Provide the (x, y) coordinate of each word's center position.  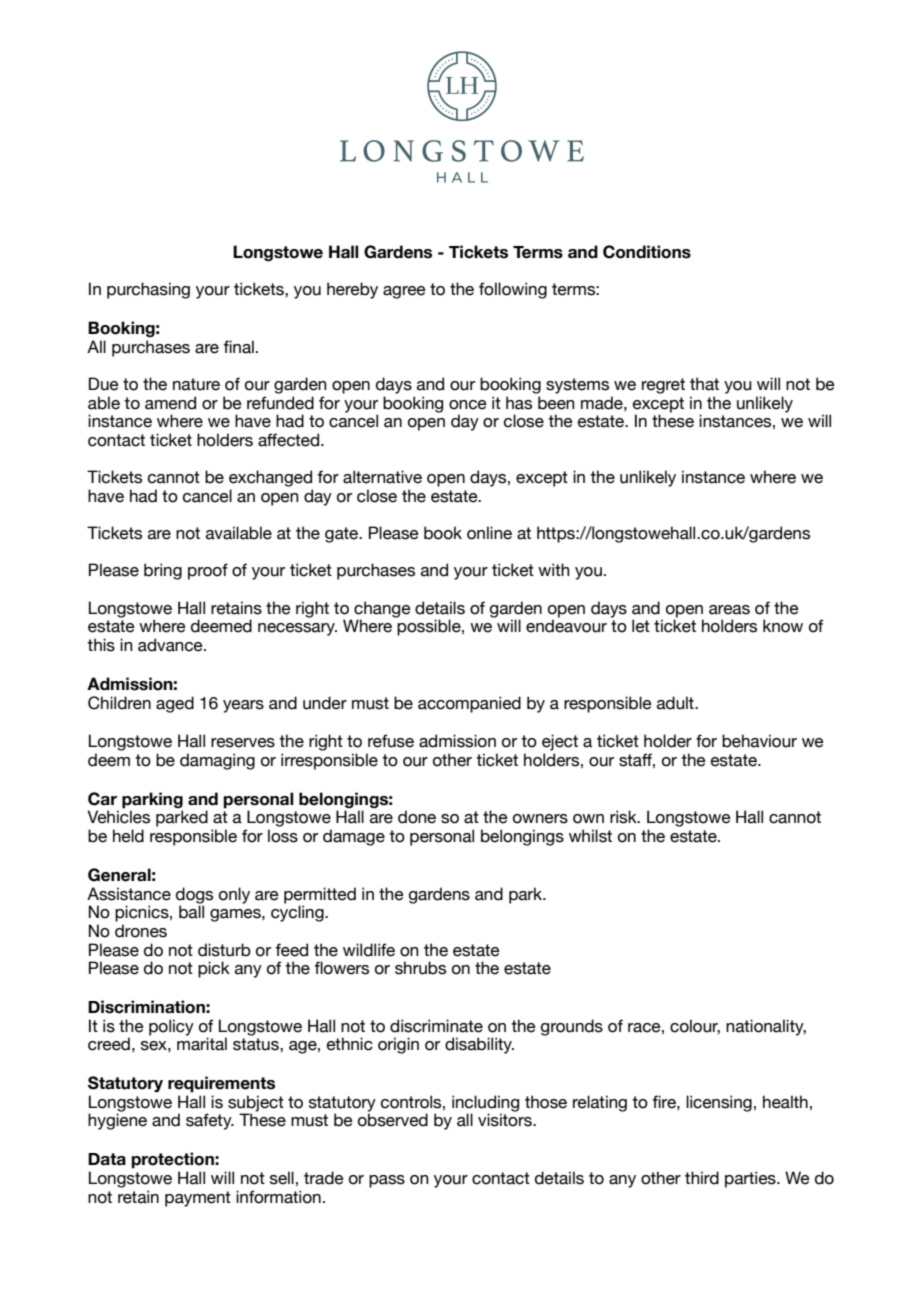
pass (387, 1181)
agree (404, 292)
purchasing (148, 290)
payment (198, 1199)
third (702, 1178)
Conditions (647, 252)
